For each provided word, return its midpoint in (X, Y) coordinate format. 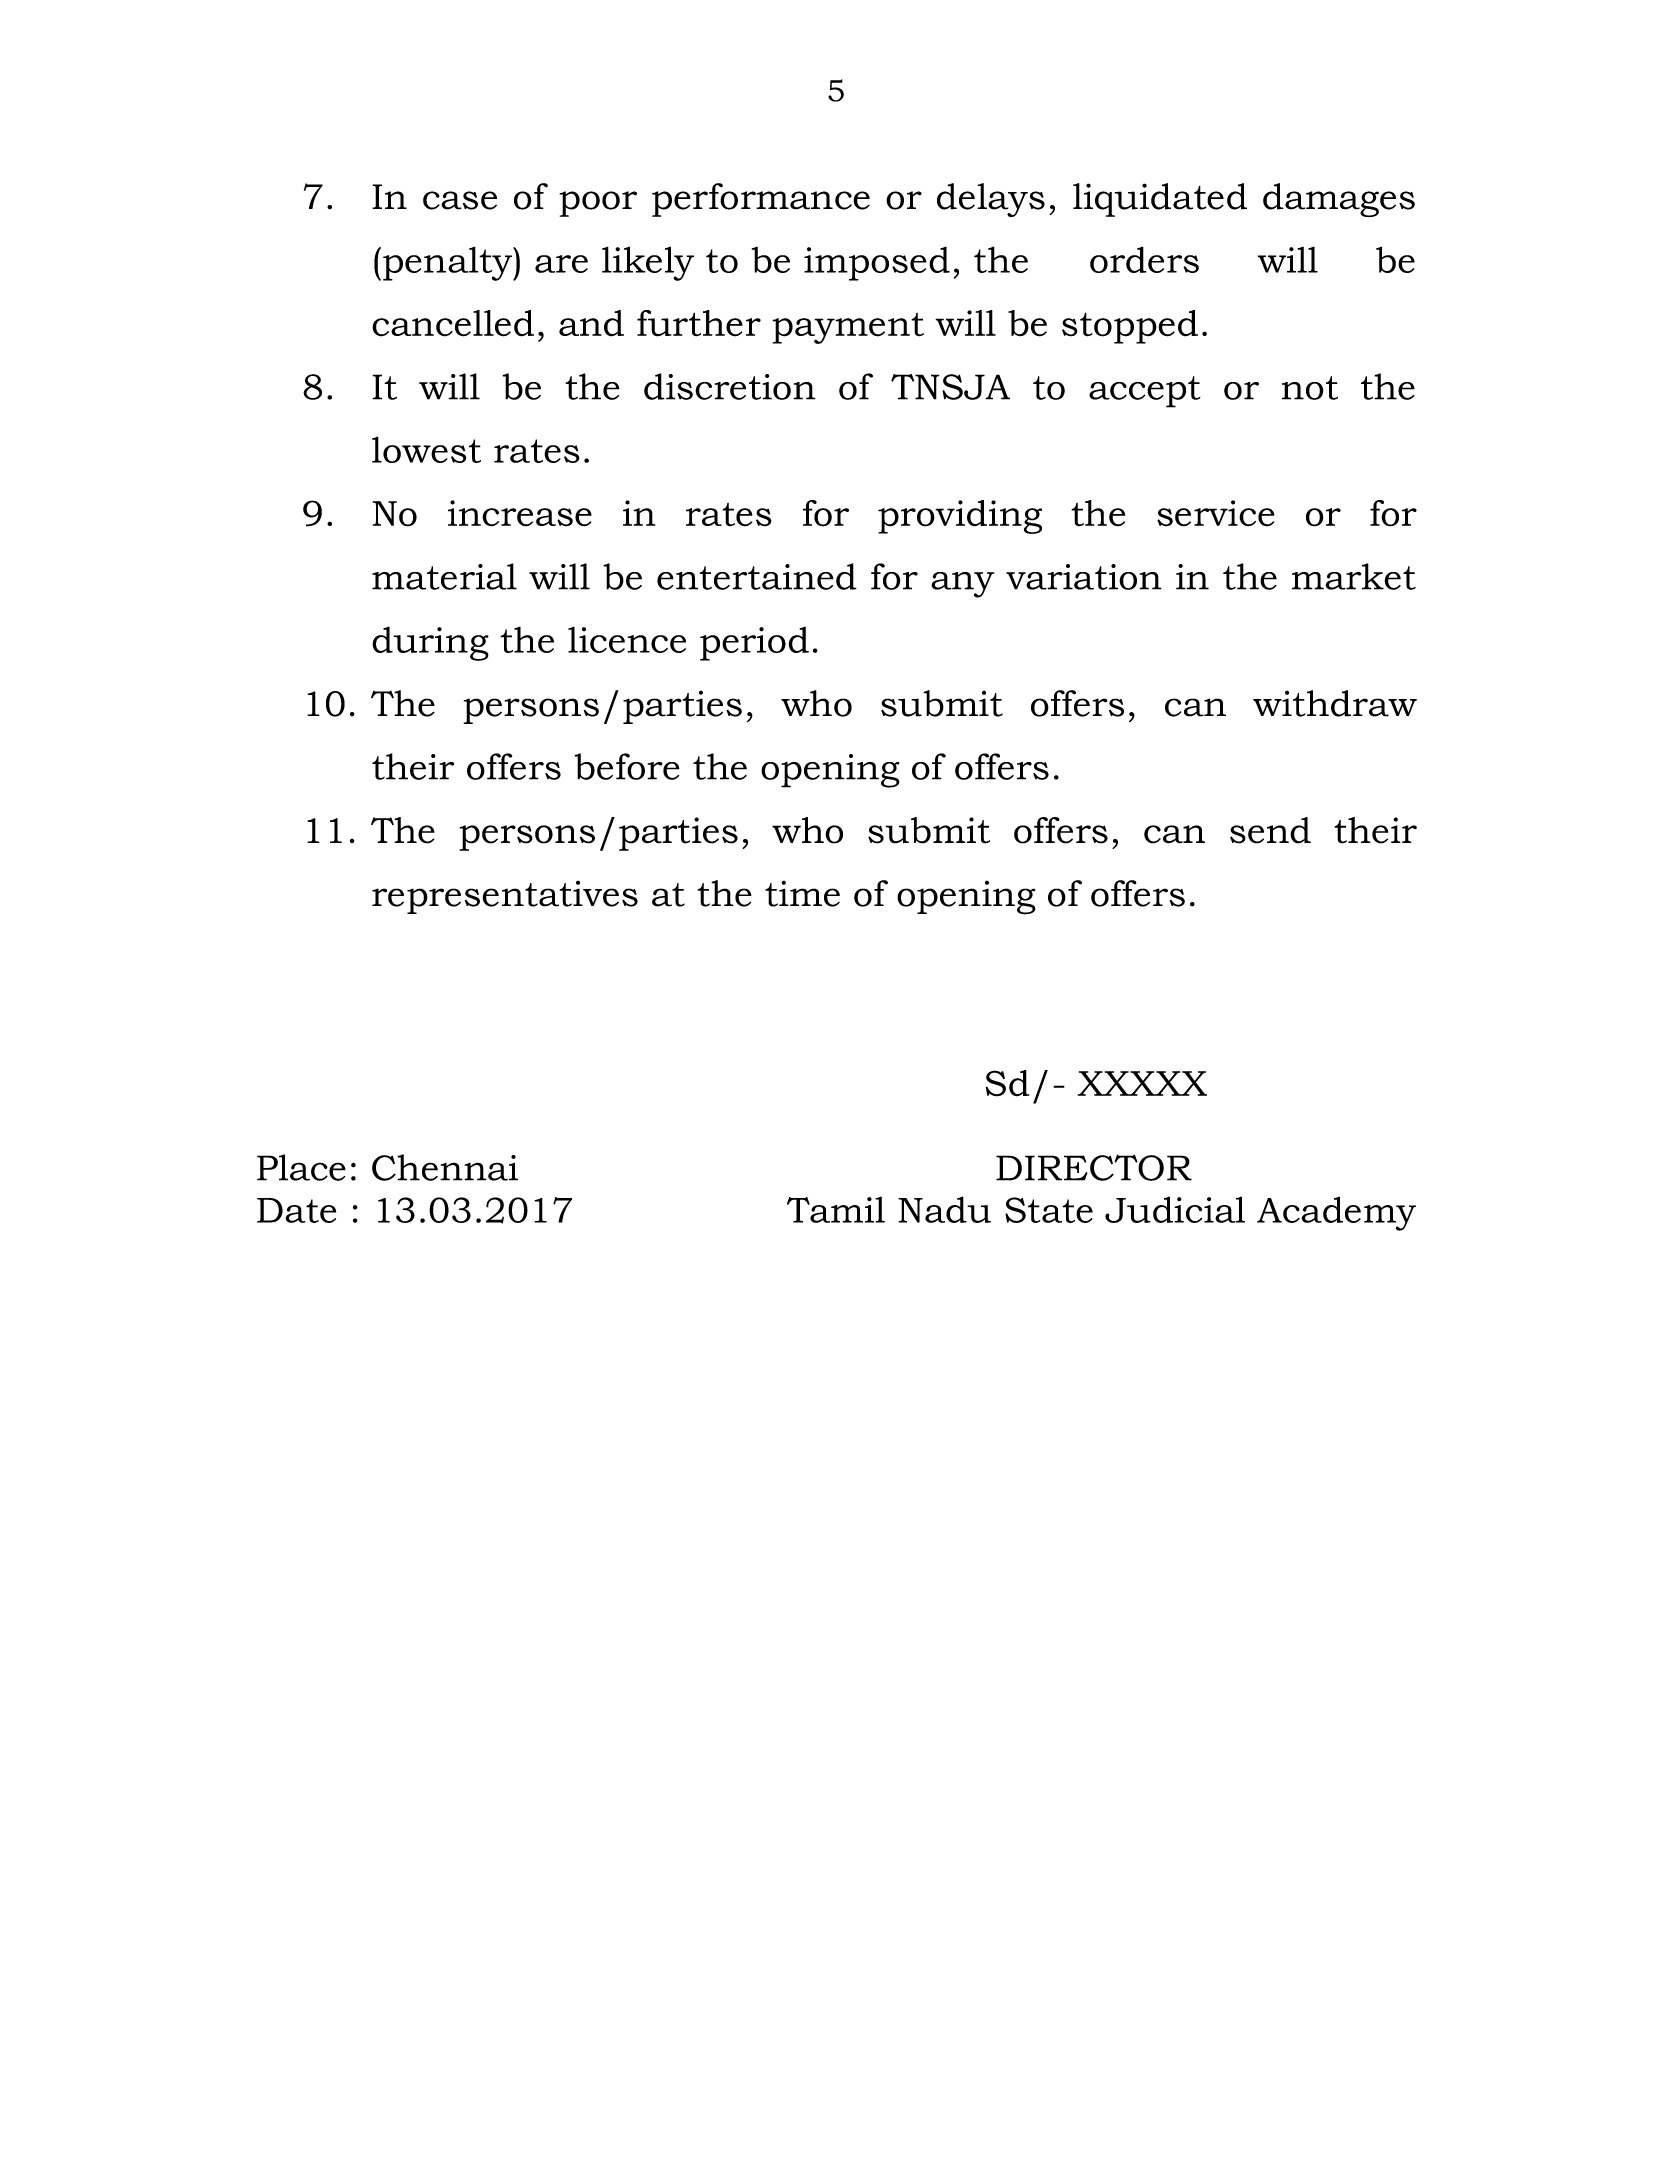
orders (1144, 259)
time (802, 893)
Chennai (445, 1167)
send (1270, 830)
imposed (877, 263)
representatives (505, 897)
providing (960, 517)
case (460, 200)
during (430, 643)
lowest (426, 449)
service (1216, 513)
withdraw (1335, 703)
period (754, 643)
